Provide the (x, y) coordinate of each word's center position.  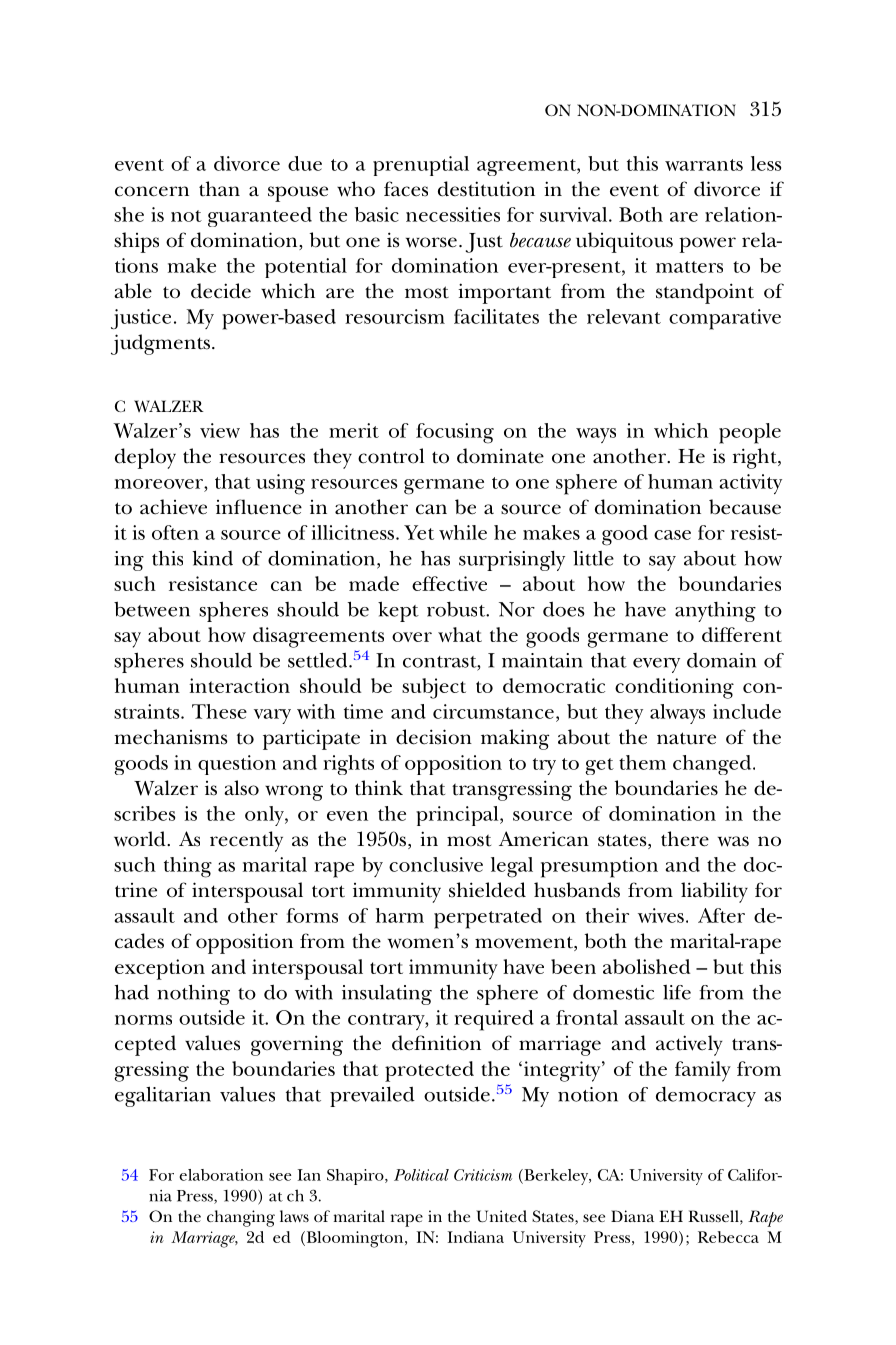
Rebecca (728, 1237)
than (219, 189)
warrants (704, 165)
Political (421, 1175)
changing (241, 1218)
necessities (453, 214)
